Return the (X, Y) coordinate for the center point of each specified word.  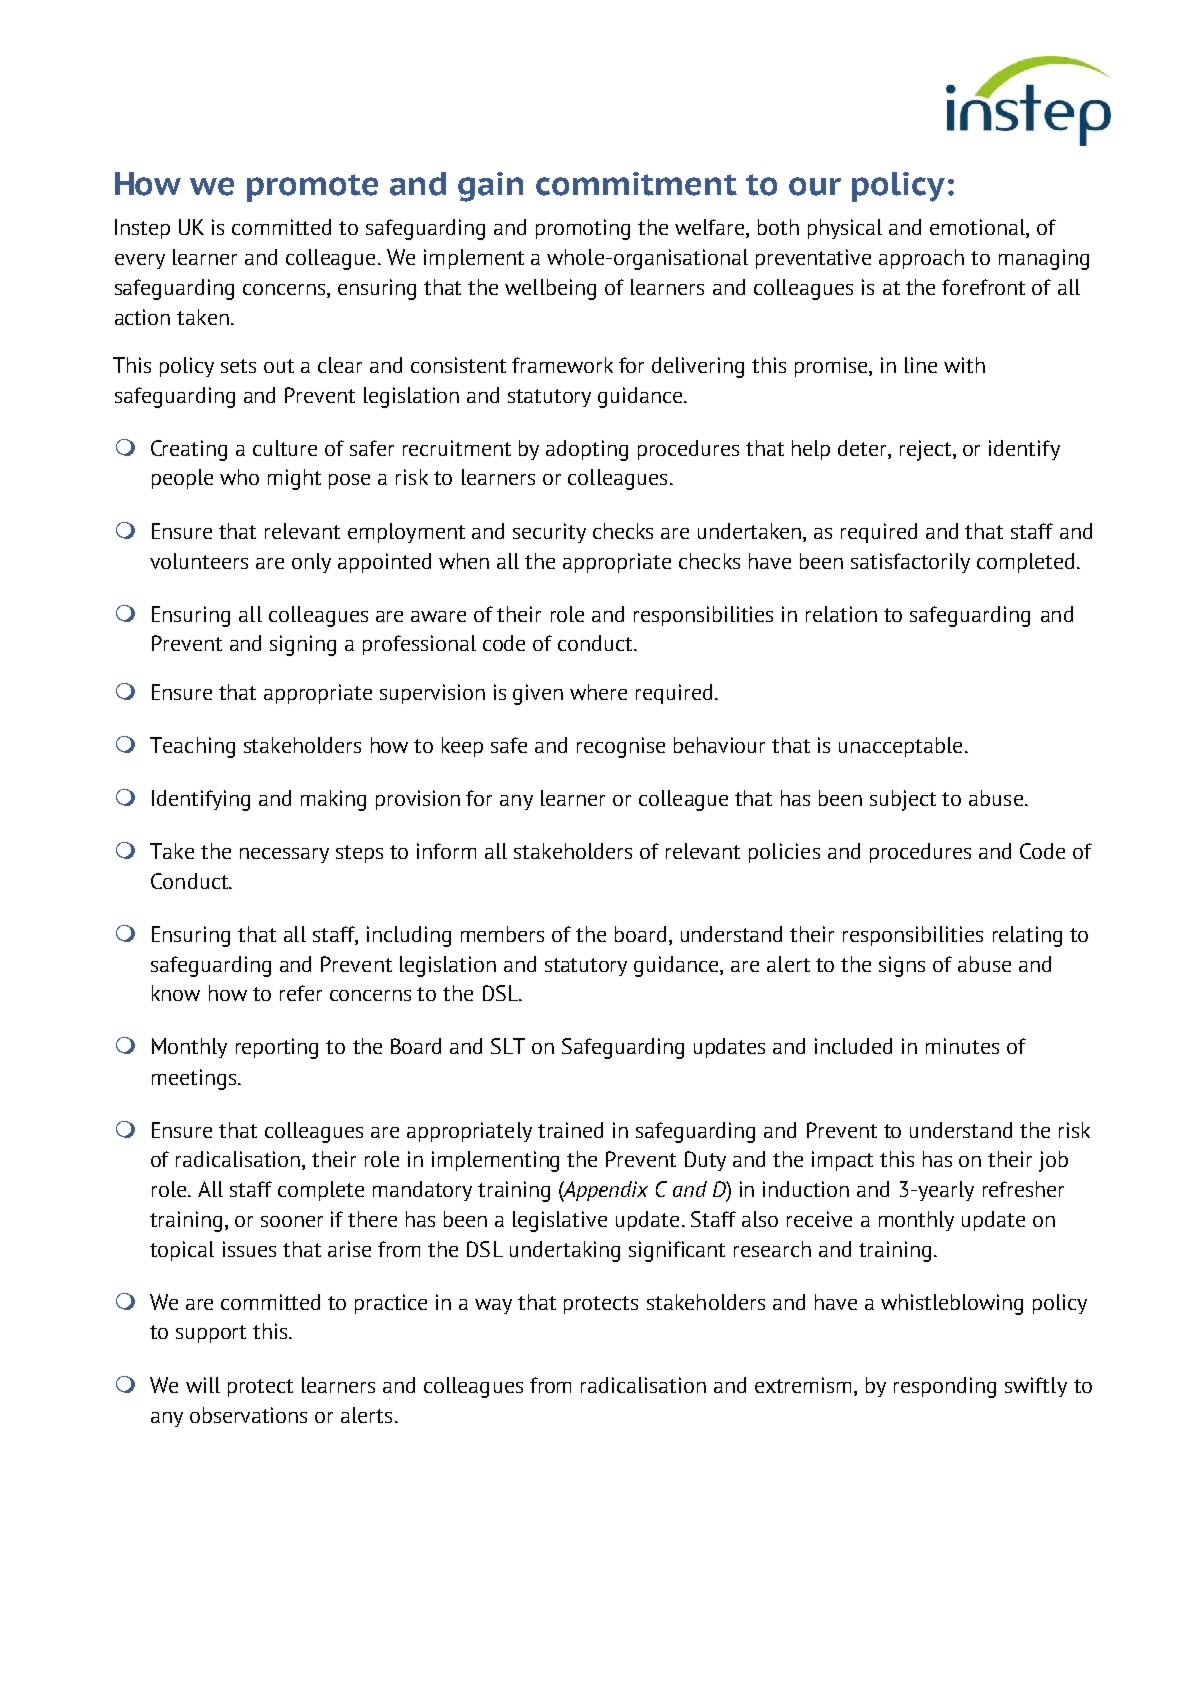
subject (903, 800)
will (203, 1385)
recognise (621, 747)
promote (312, 188)
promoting (583, 229)
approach (921, 259)
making (333, 800)
